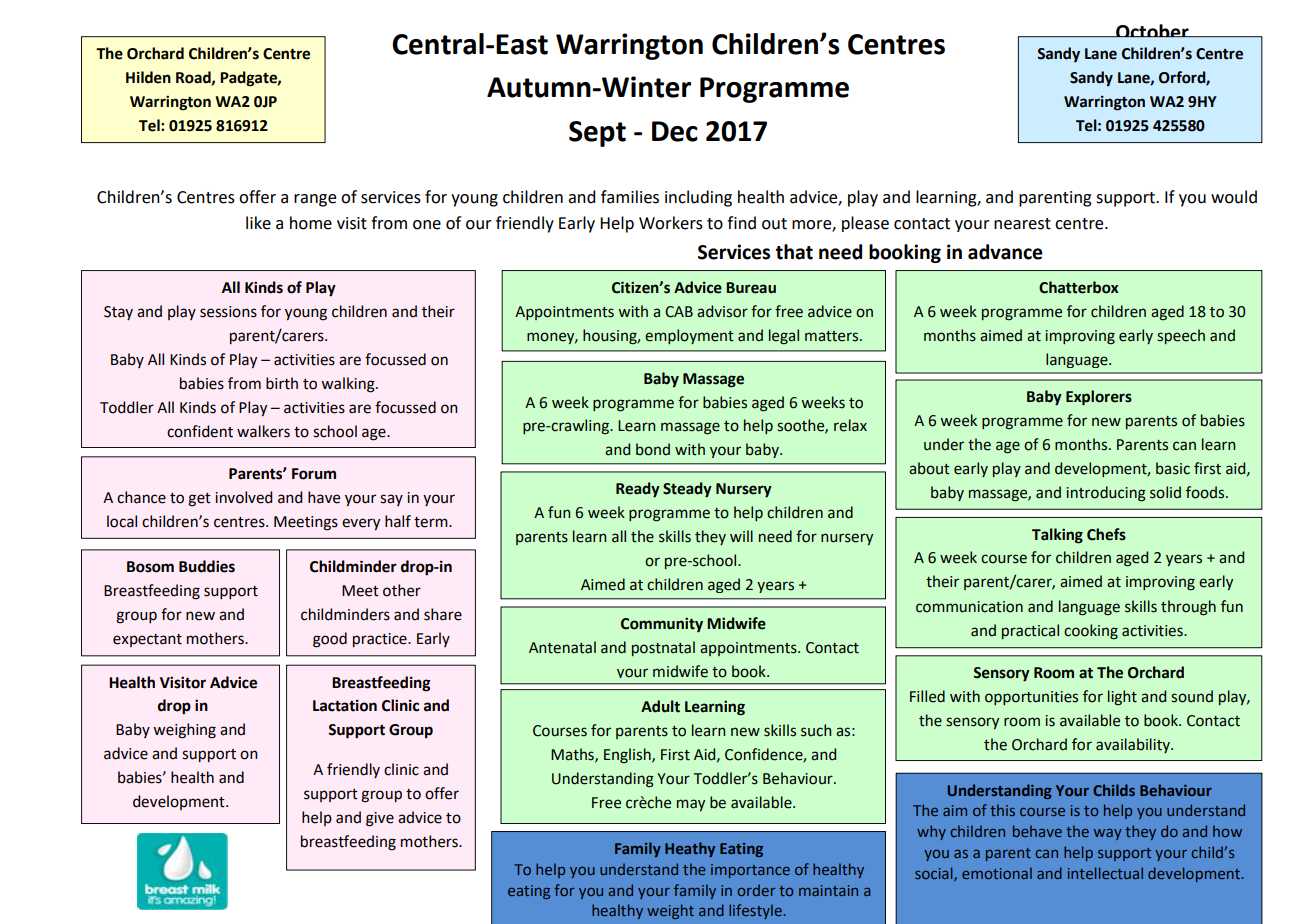  What do you see at coordinates (1152, 31) in the image?
I see `October` at bounding box center [1152, 31].
